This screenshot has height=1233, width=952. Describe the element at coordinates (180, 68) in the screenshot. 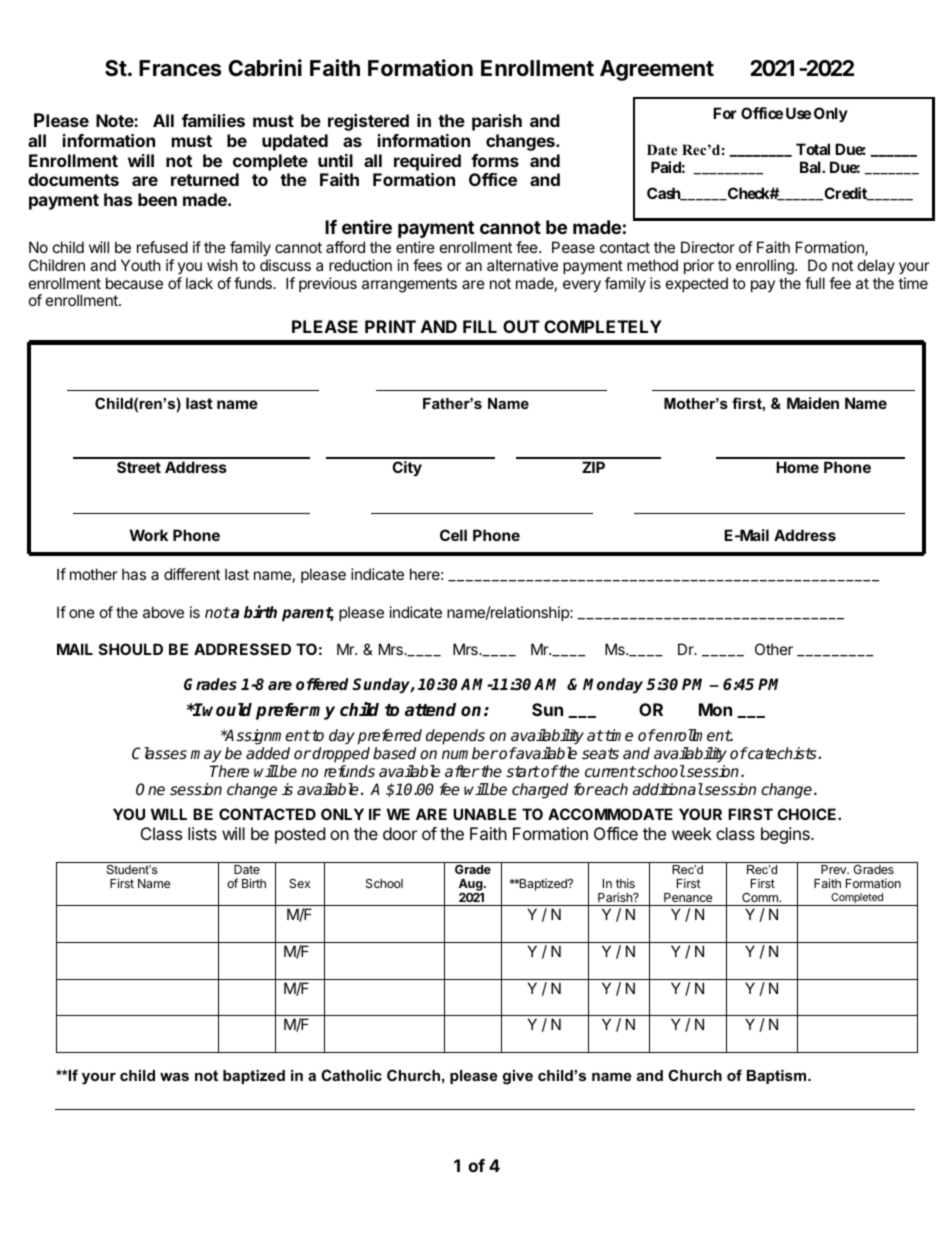

I see `Frances` at that location.
